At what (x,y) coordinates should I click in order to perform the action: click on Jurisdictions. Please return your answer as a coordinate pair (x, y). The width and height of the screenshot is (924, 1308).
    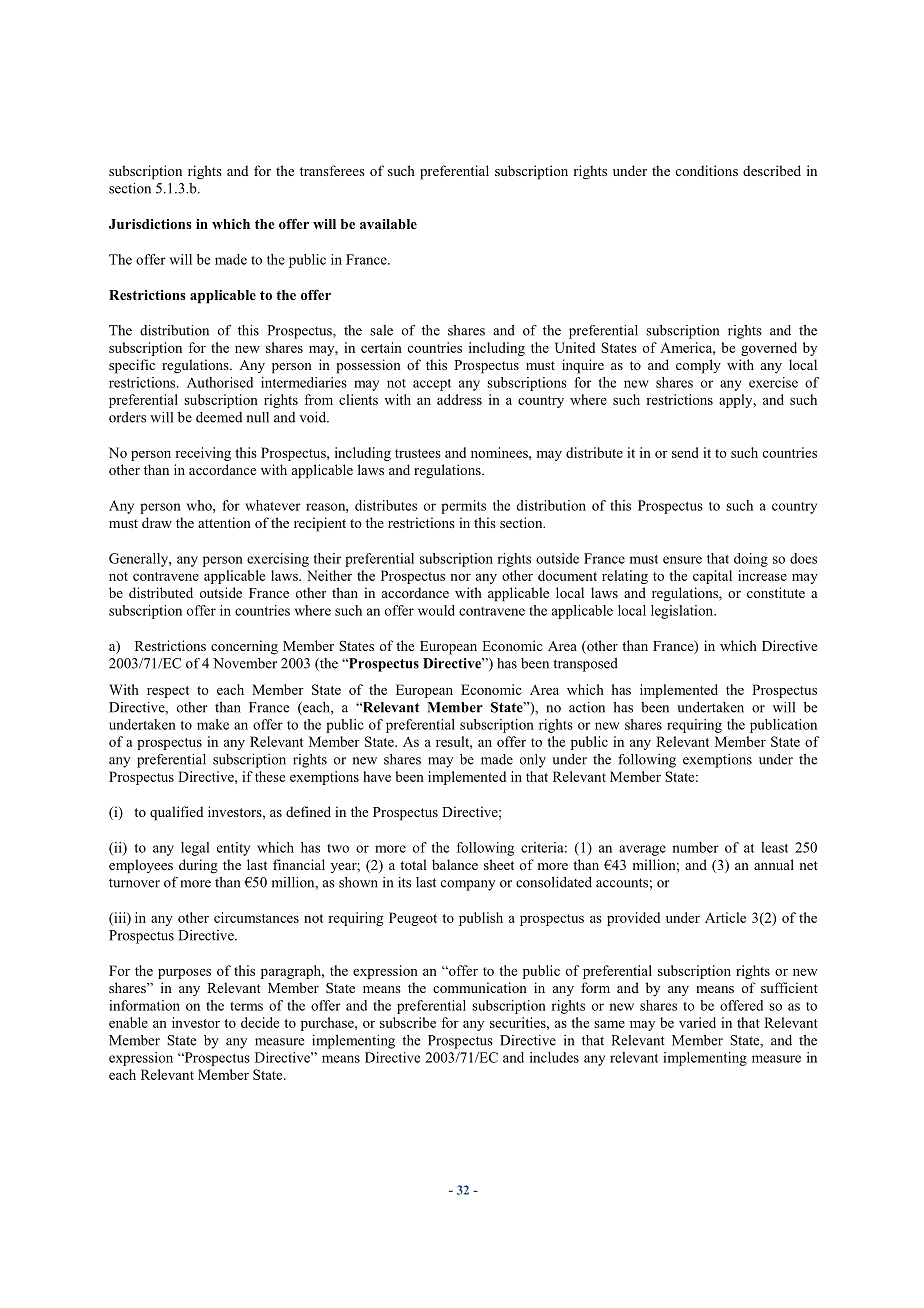
    Looking at the image, I should click on (150, 224).
